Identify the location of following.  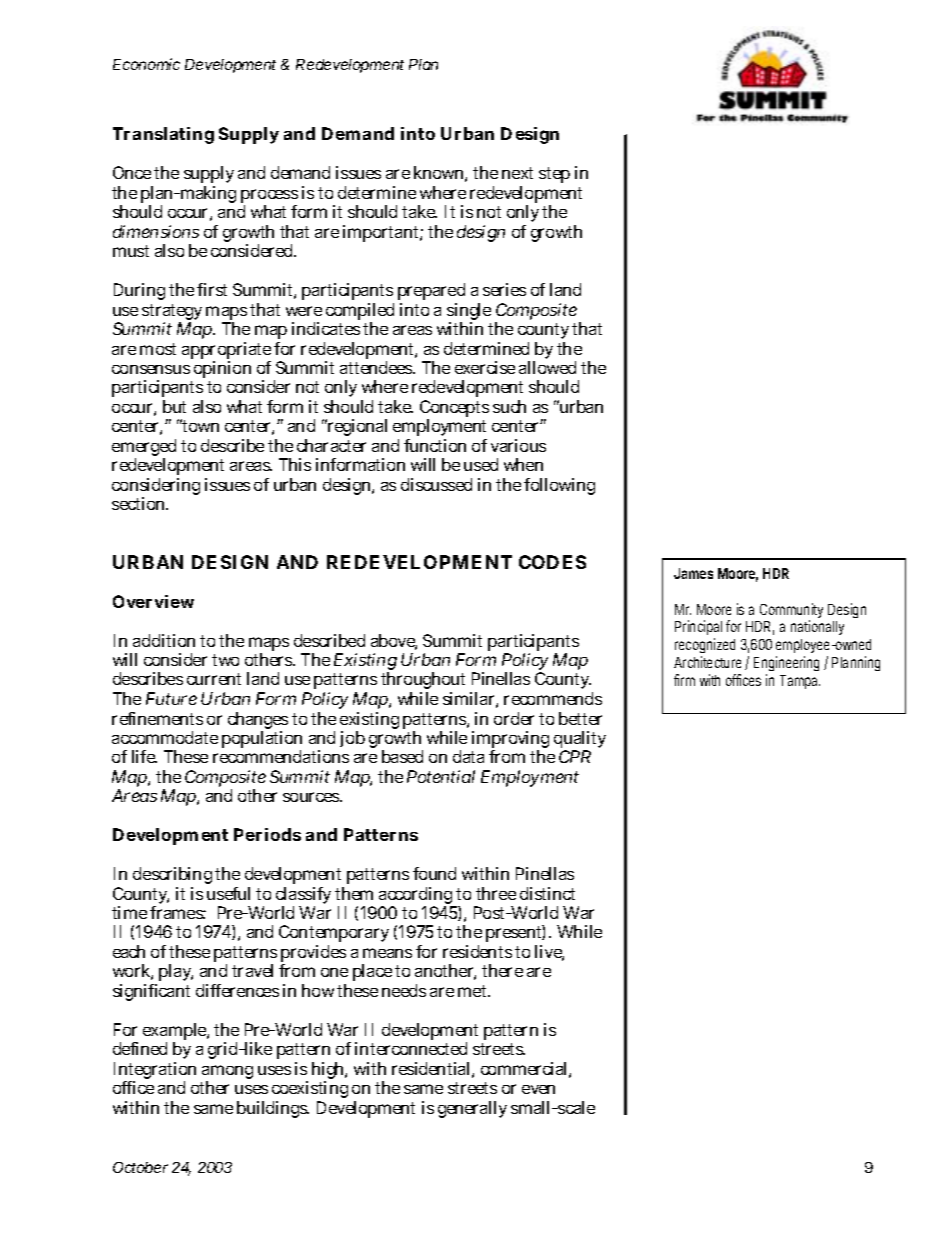
(559, 486).
